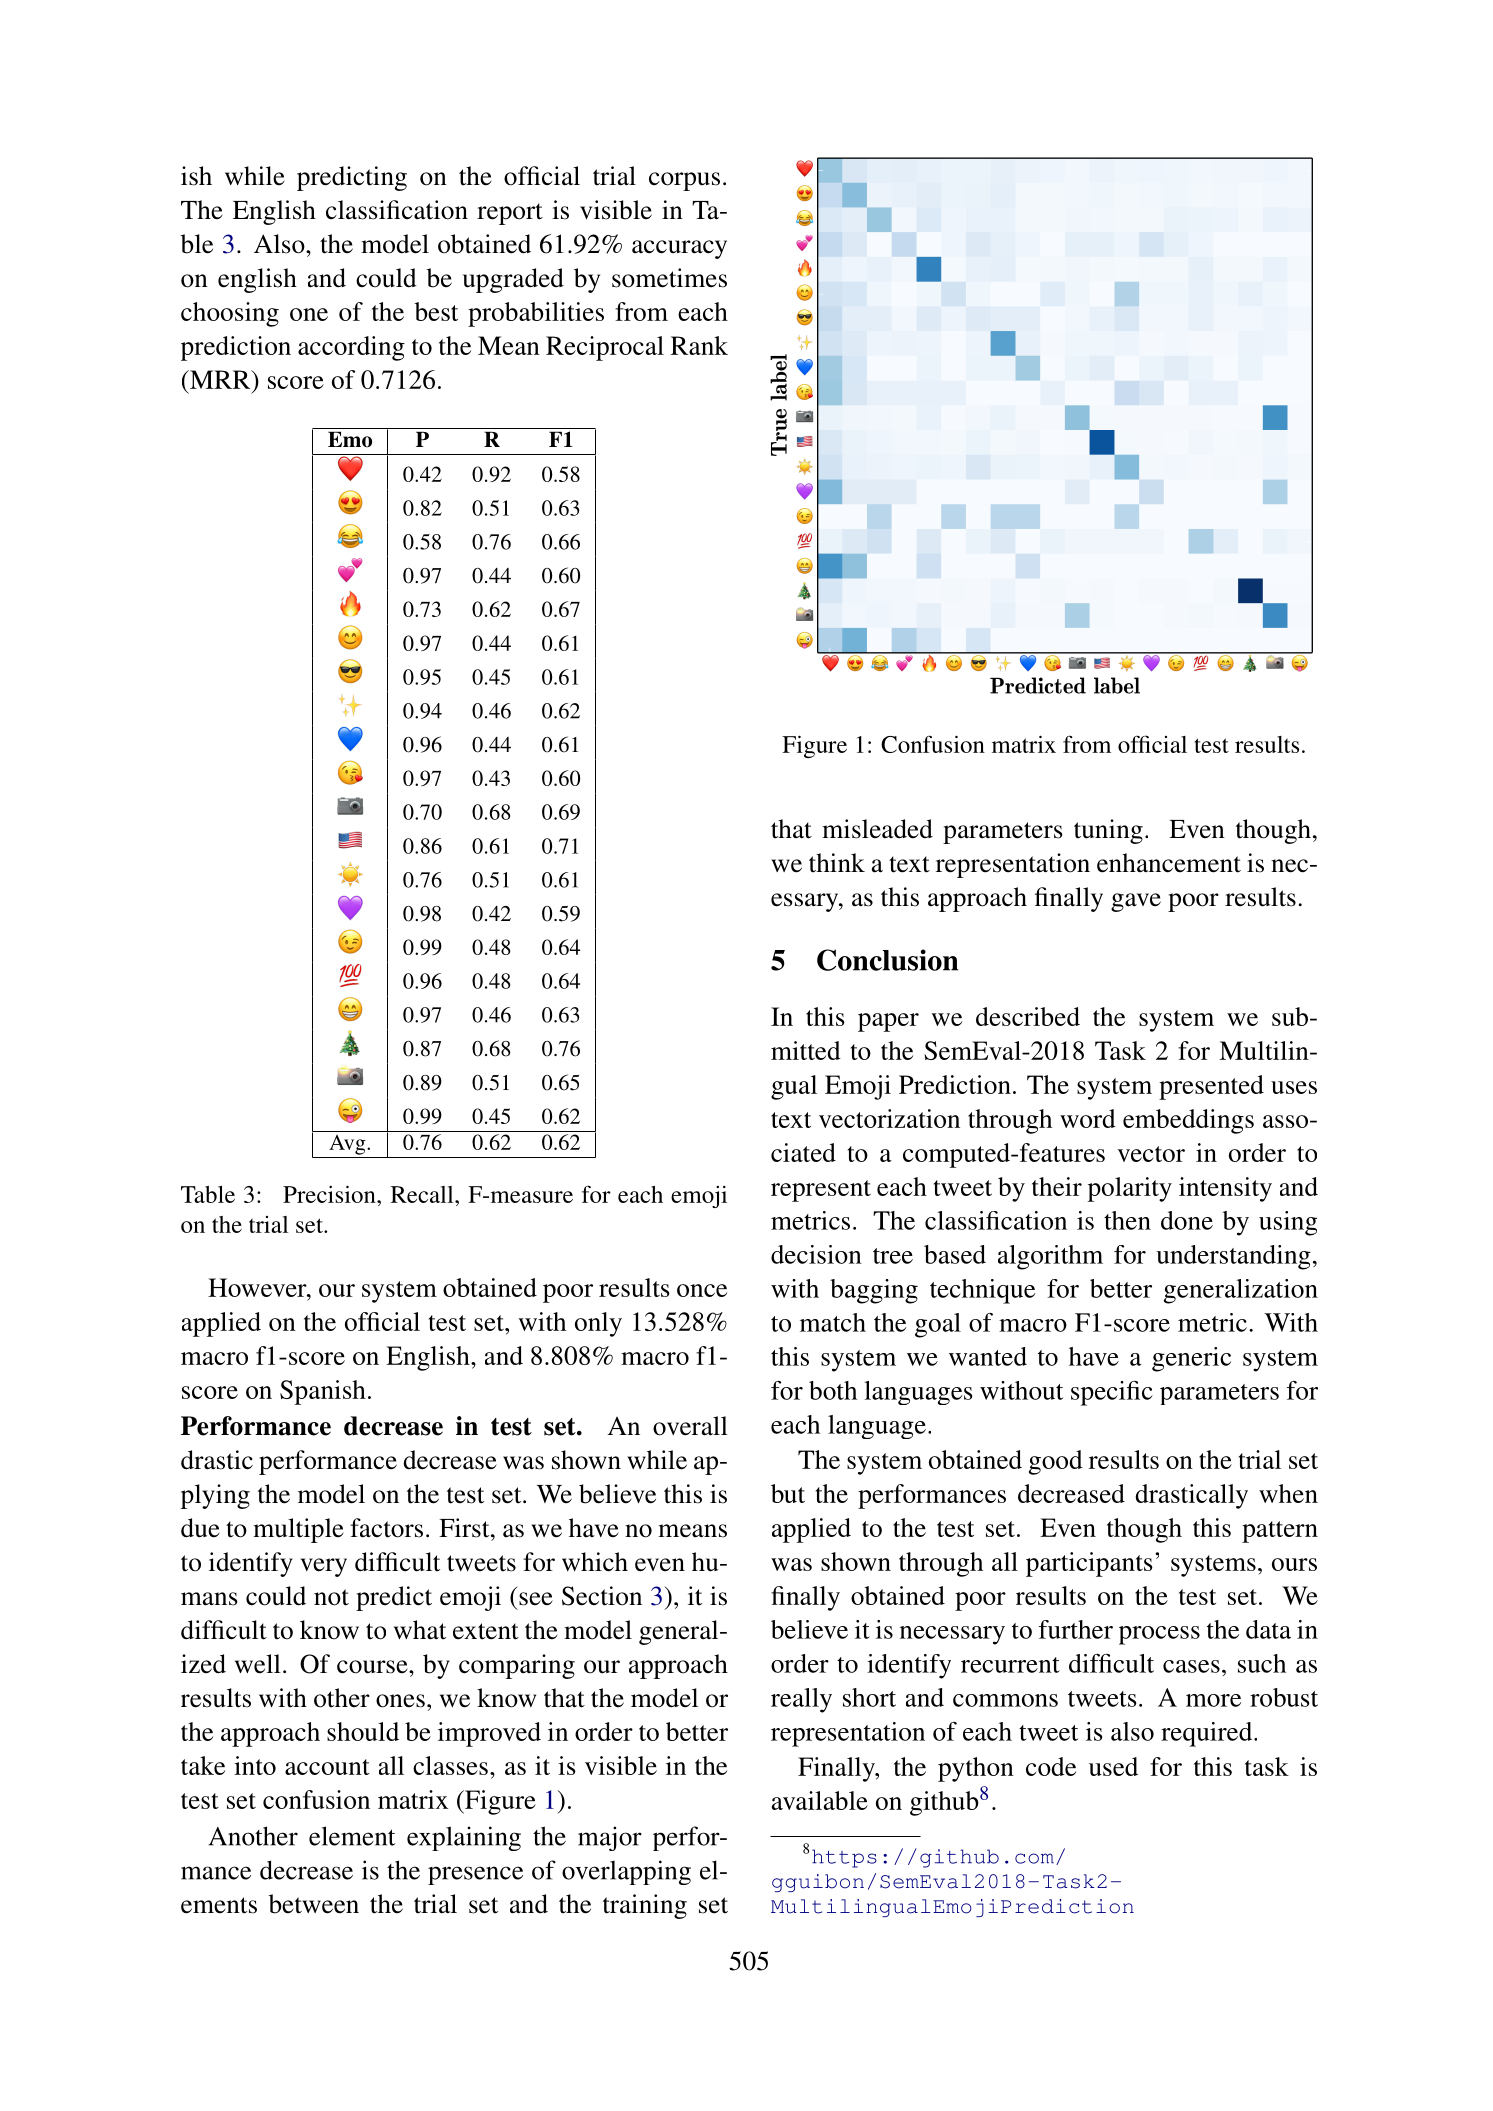 The image size is (1493, 2111). What do you see at coordinates (888, 1022) in the screenshot?
I see `paper` at bounding box center [888, 1022].
